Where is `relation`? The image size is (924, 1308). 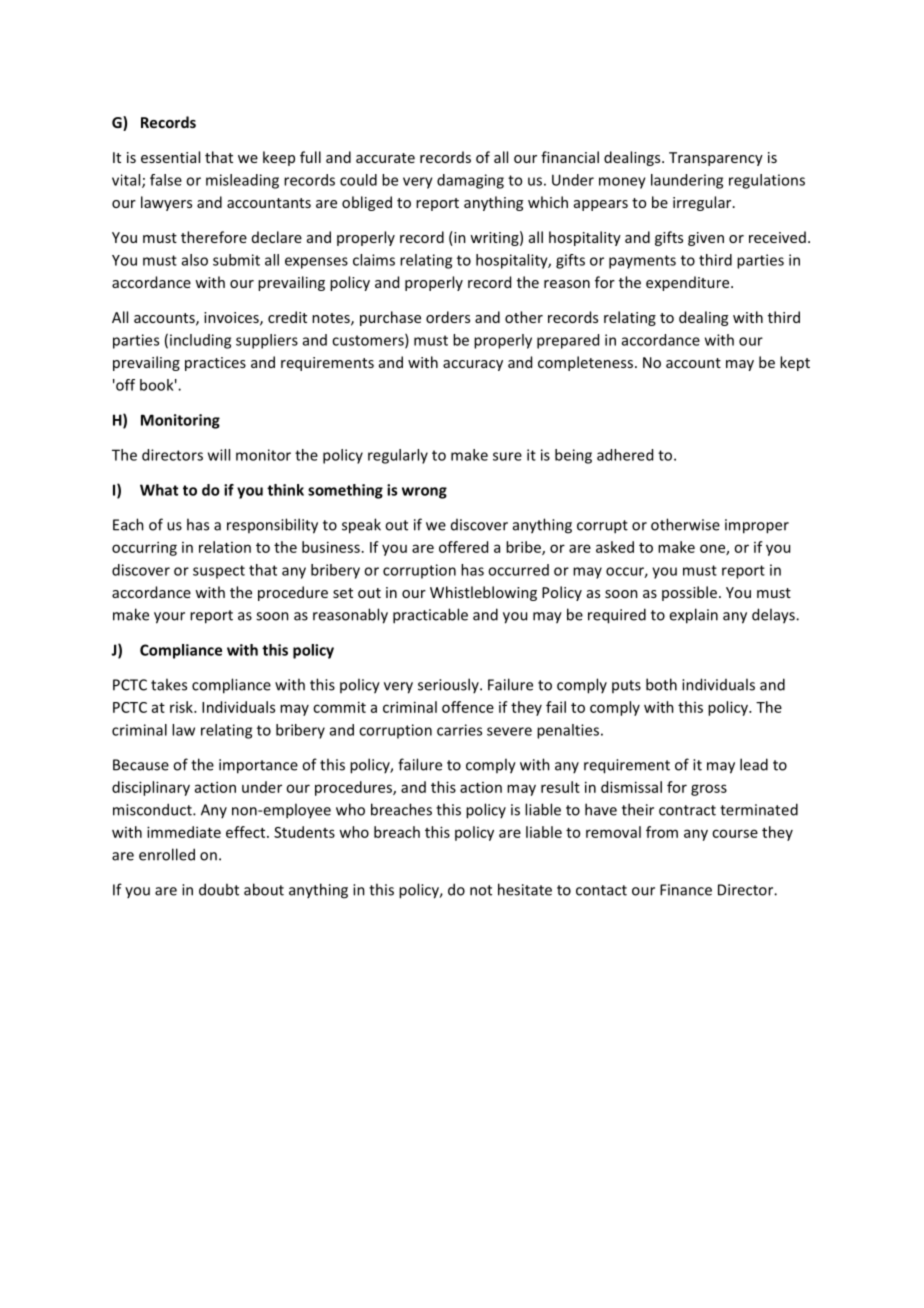
relation is located at coordinates (225, 547).
